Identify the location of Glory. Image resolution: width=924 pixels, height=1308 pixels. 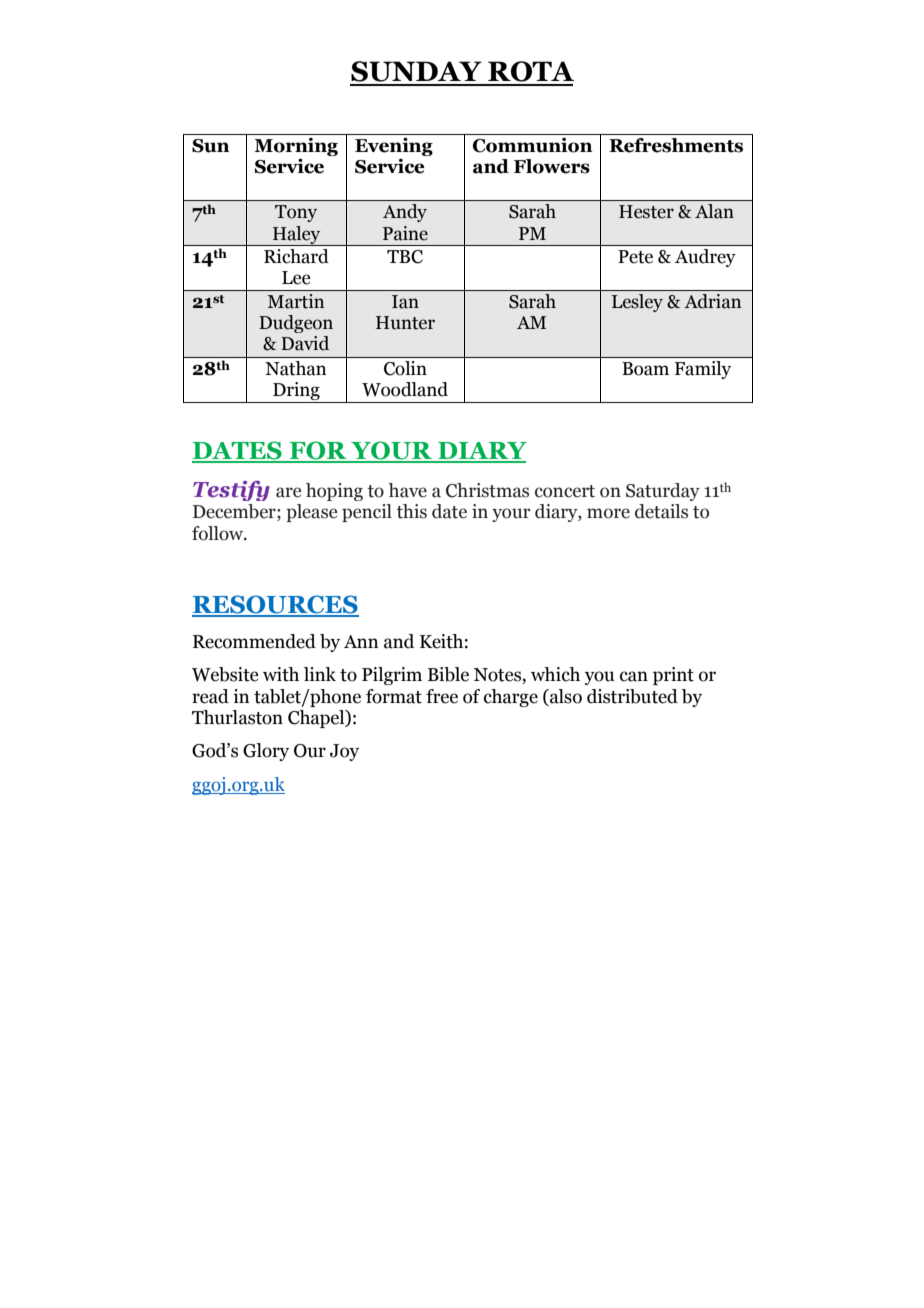
(266, 752).
